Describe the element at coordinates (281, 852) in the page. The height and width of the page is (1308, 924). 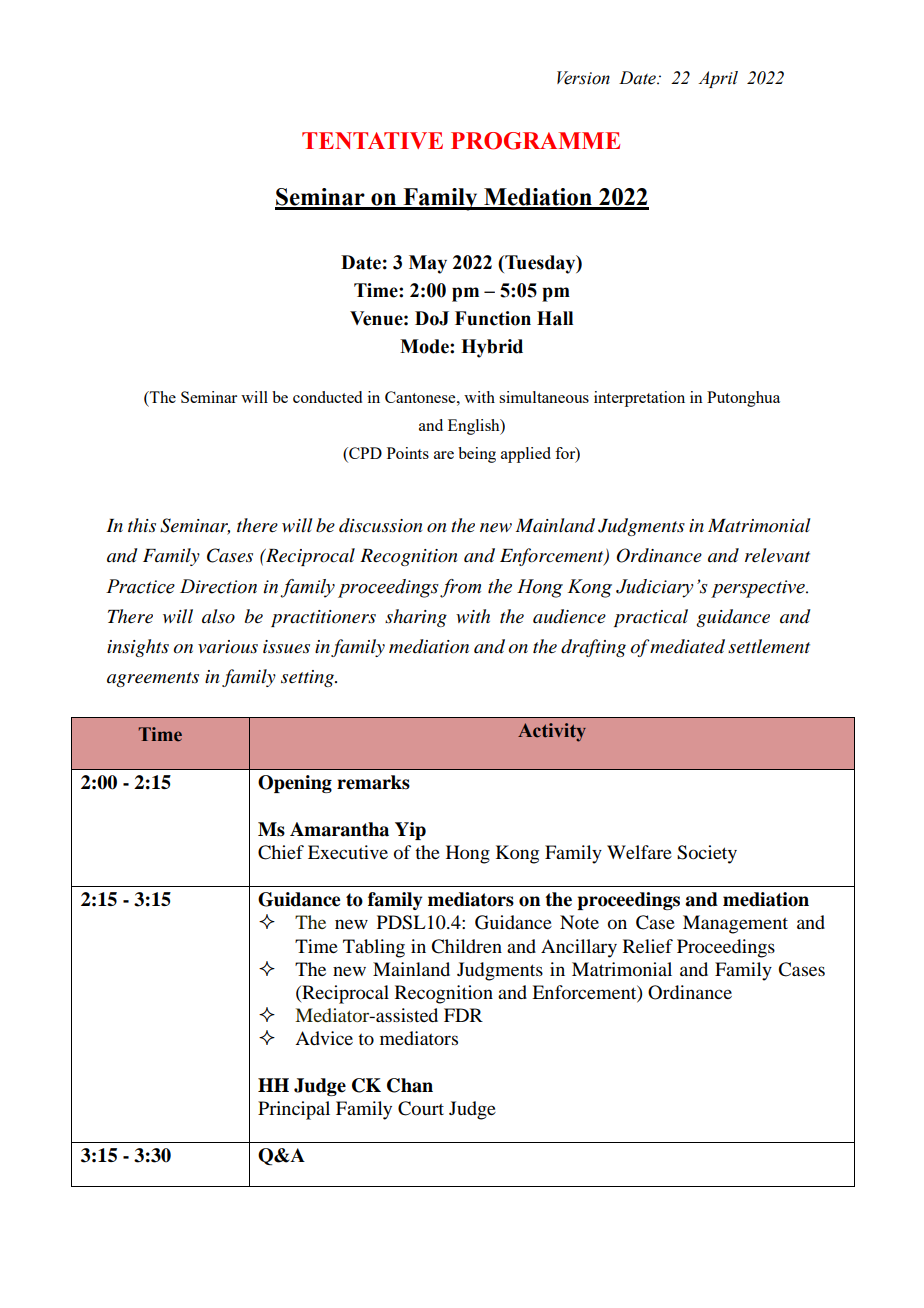
I see `Chief` at that location.
